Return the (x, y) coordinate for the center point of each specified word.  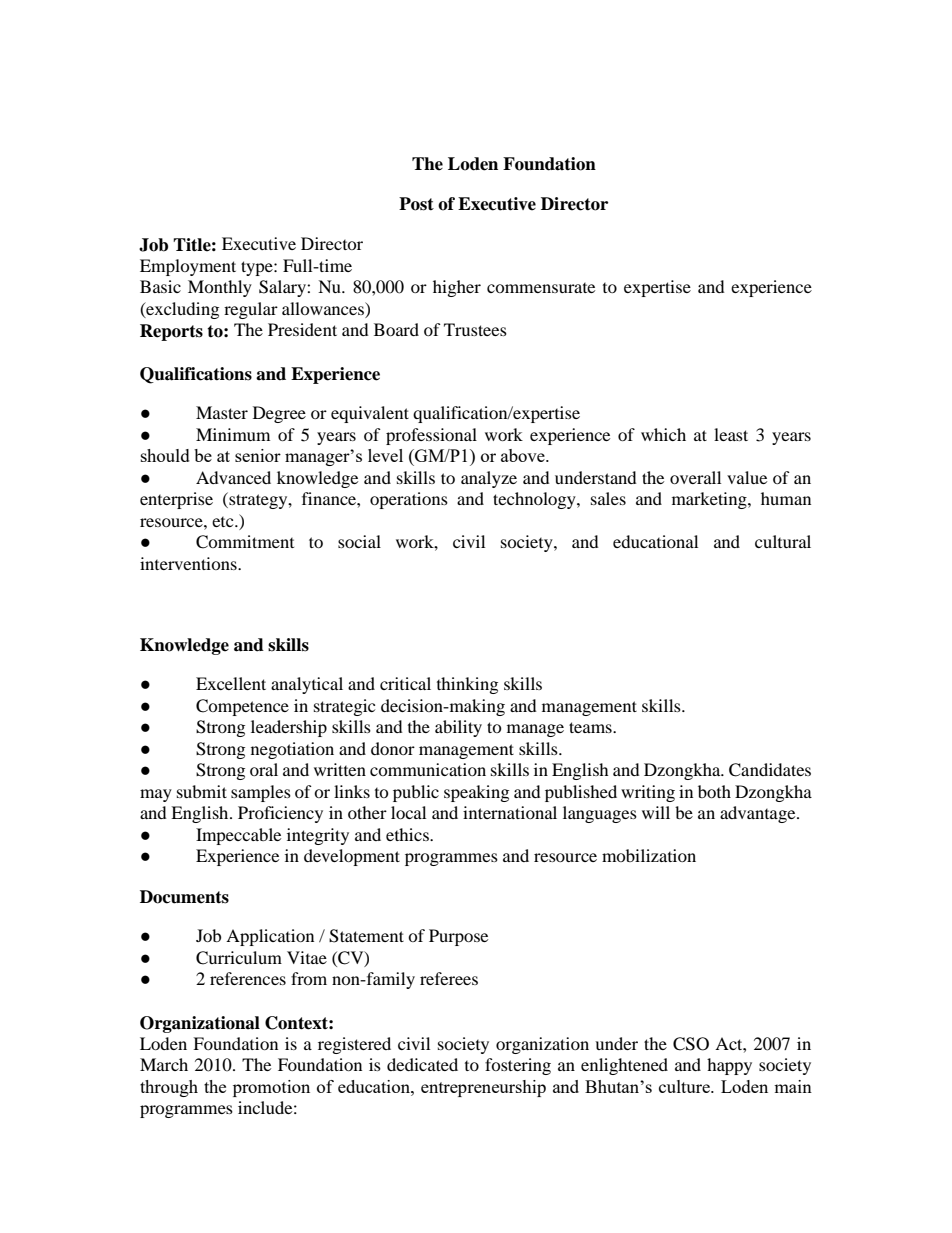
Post (416, 204)
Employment (188, 267)
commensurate (541, 288)
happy (729, 1066)
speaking (476, 793)
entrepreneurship (483, 1088)
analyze (489, 479)
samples (261, 793)
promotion (271, 1088)
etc (224, 522)
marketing (710, 500)
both (714, 791)
